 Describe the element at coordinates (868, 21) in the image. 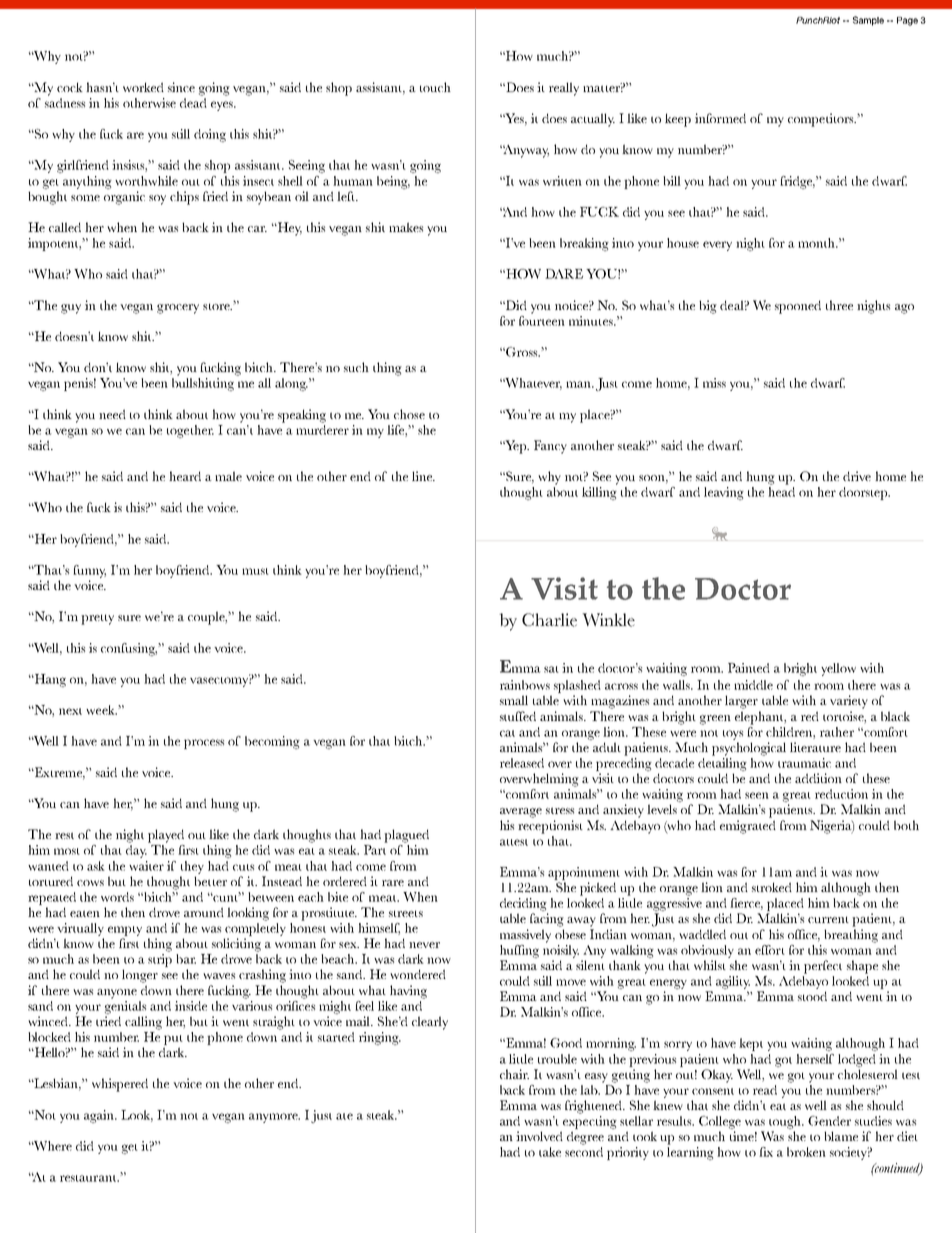

I see `Sample` at that location.
